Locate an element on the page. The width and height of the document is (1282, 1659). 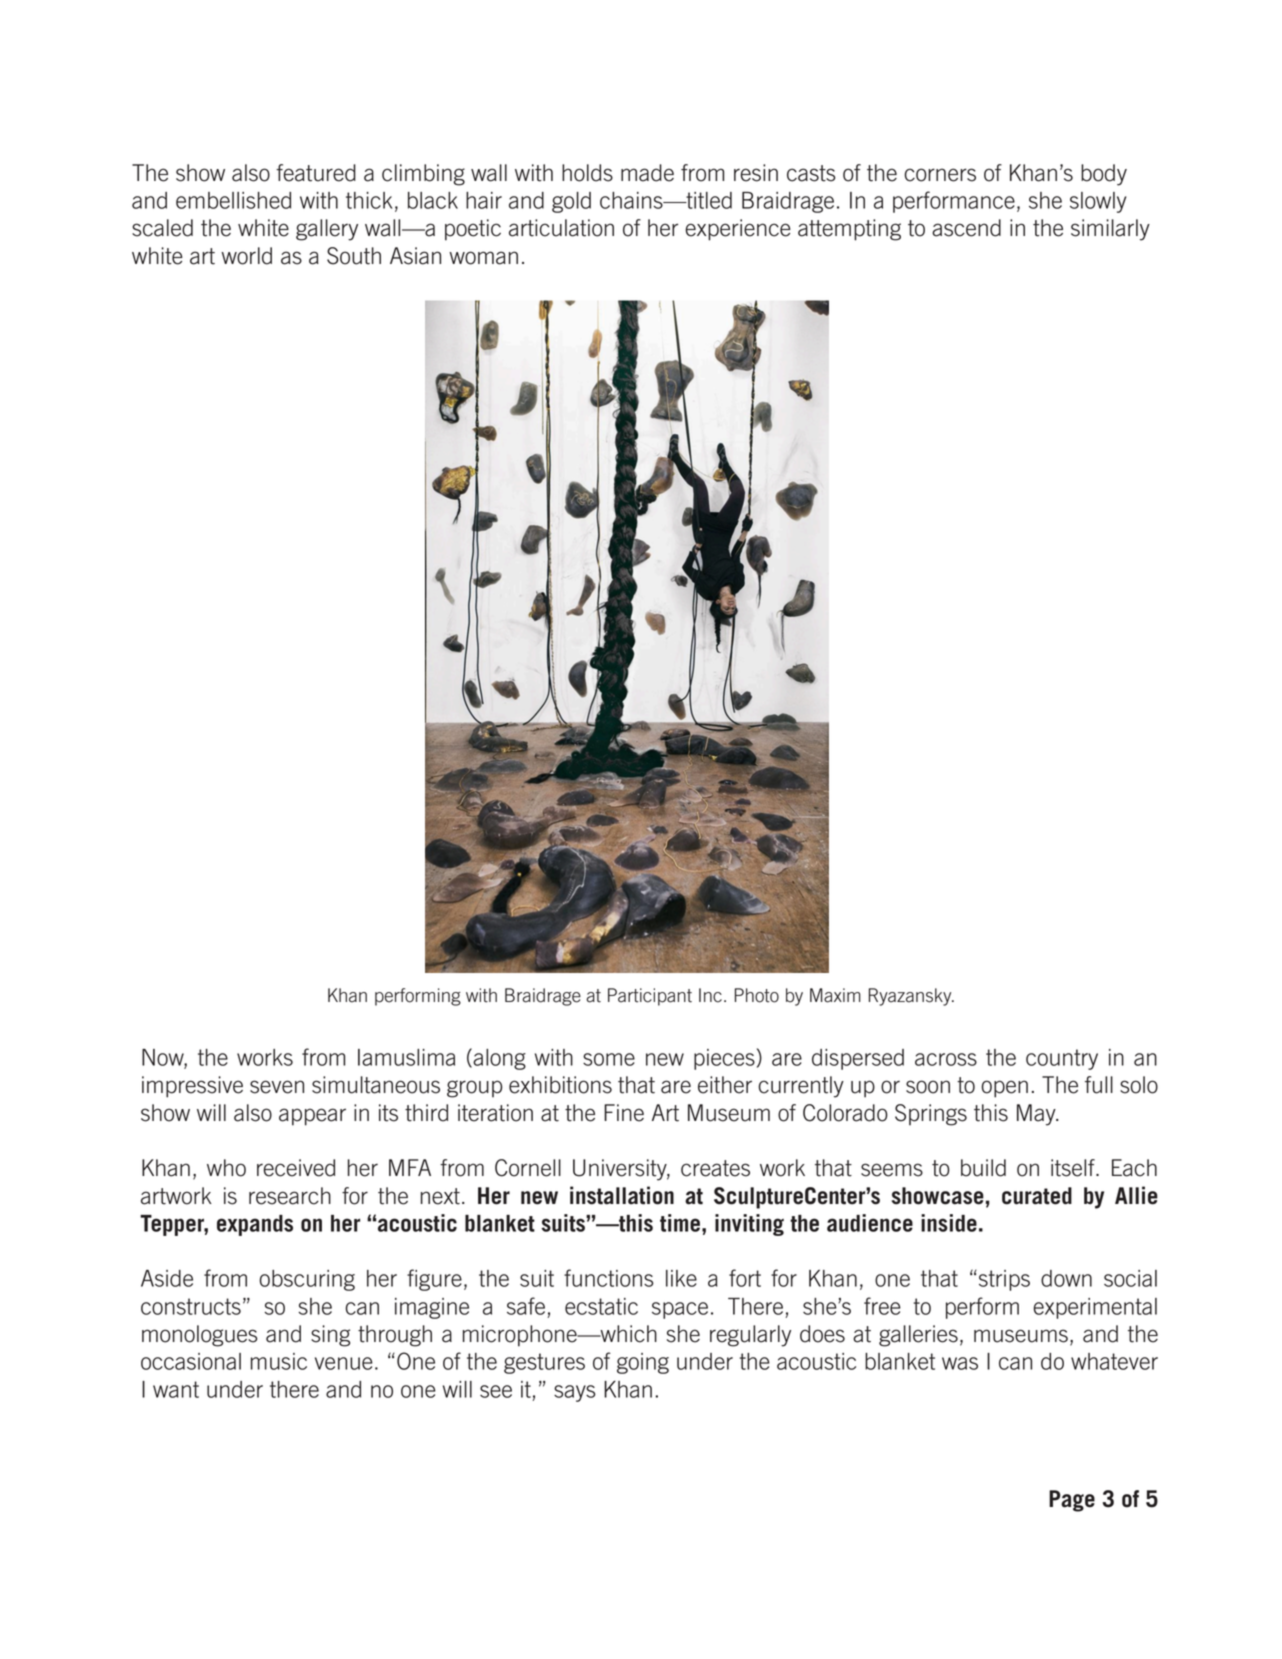
Fine is located at coordinates (624, 1113).
